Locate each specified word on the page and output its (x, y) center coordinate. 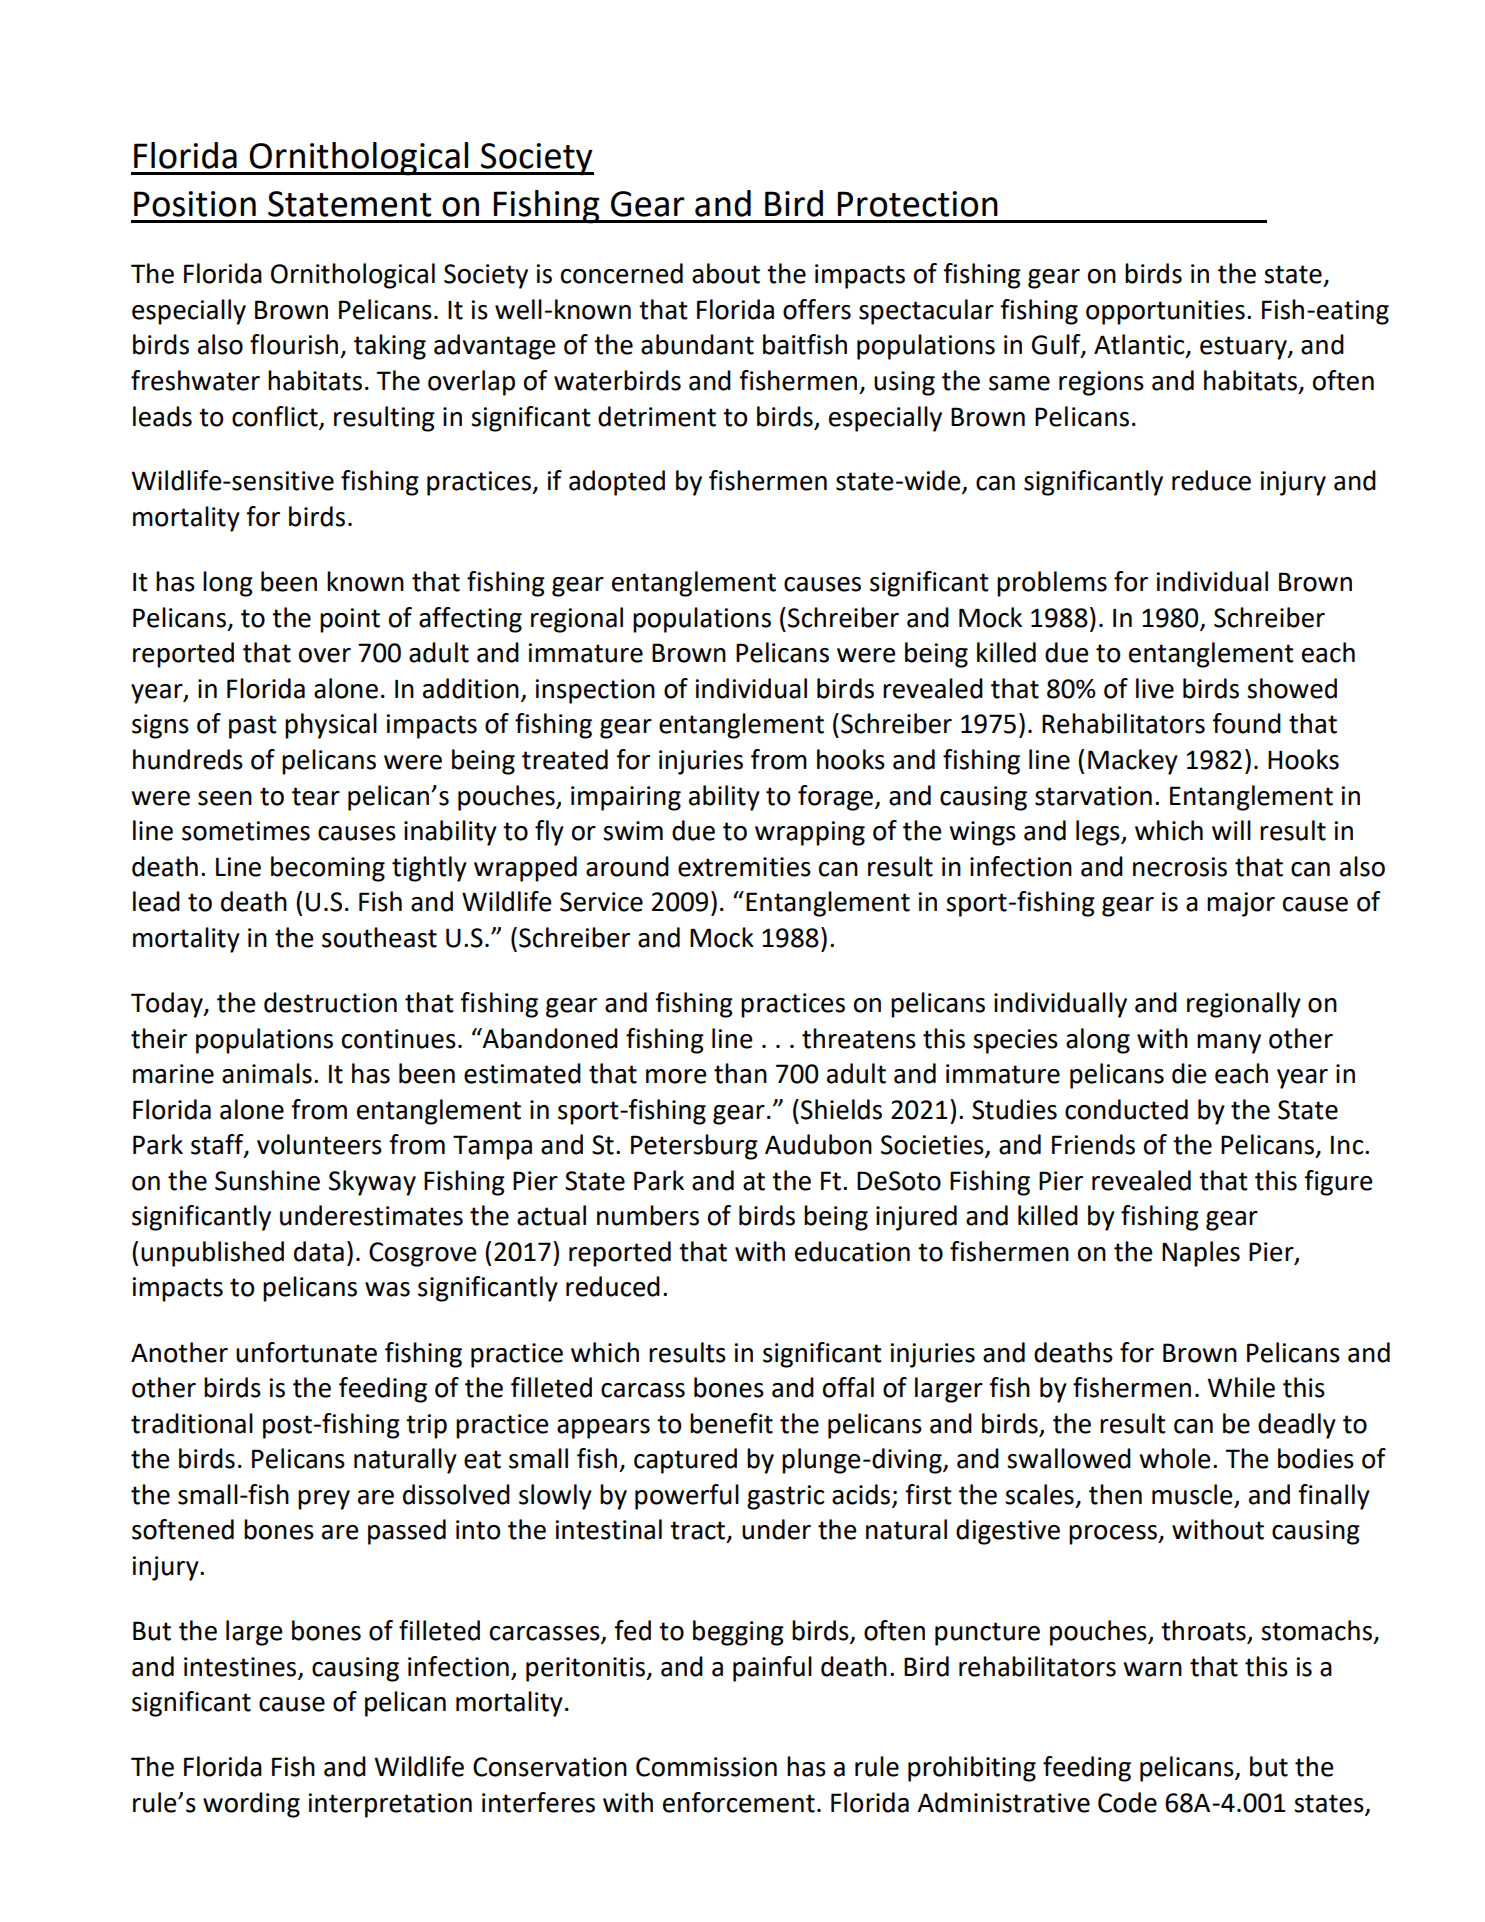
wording (251, 1805)
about (726, 273)
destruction (330, 1002)
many (1229, 1044)
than (740, 1073)
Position (195, 204)
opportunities (1165, 312)
